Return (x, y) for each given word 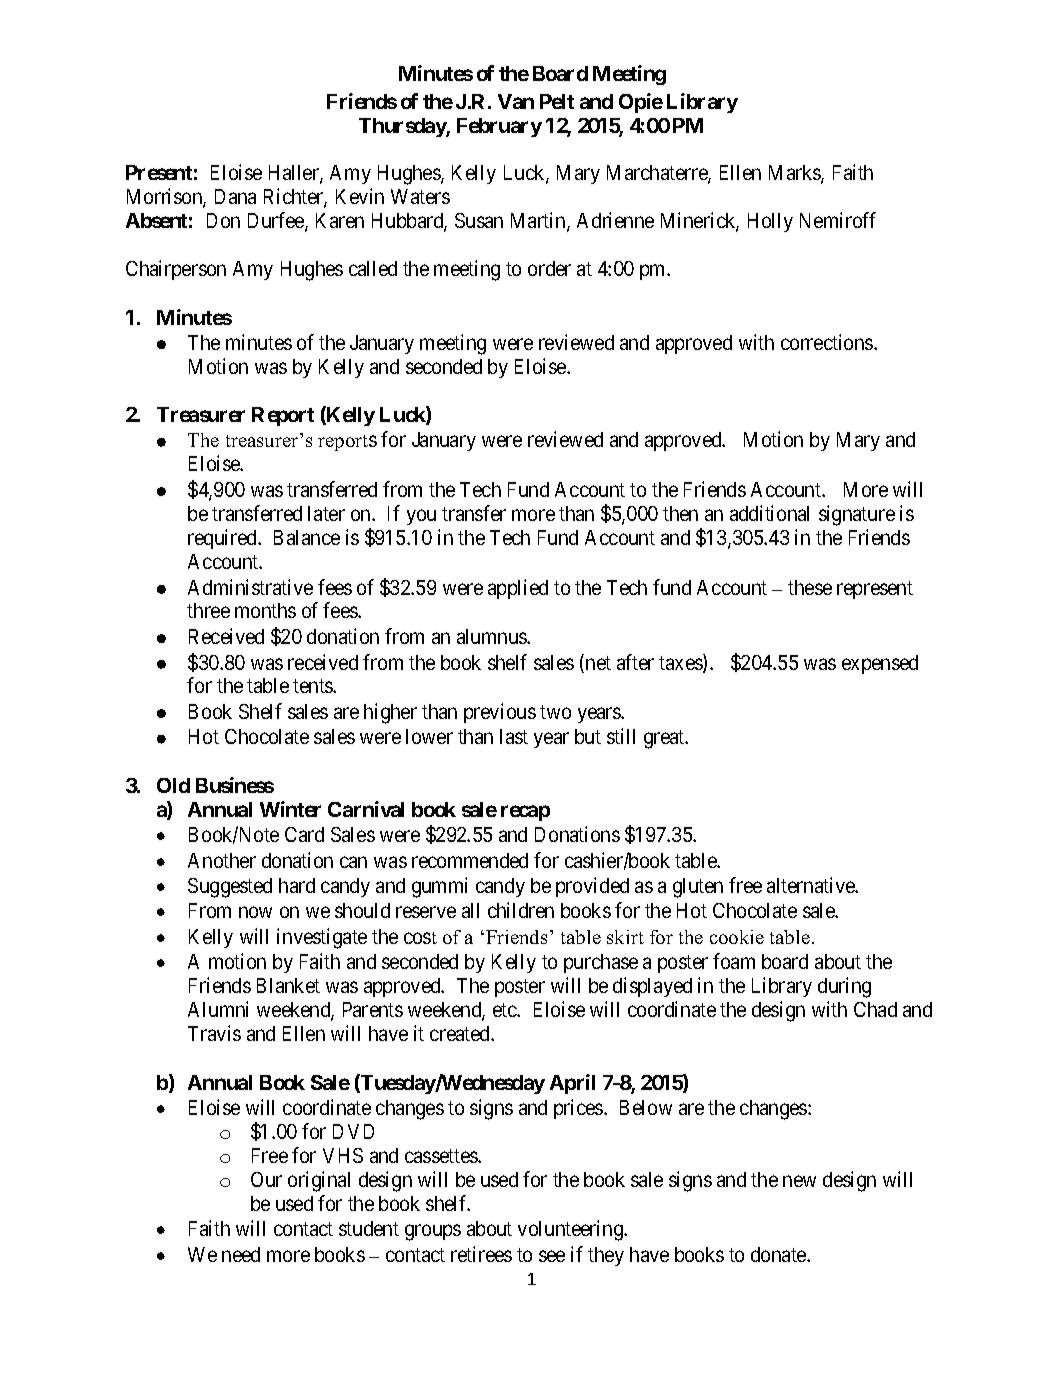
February (499, 127)
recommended (470, 860)
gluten (698, 888)
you (421, 517)
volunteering (571, 1230)
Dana (235, 196)
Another (222, 860)
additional (769, 513)
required (223, 539)
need (241, 1254)
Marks (795, 174)
